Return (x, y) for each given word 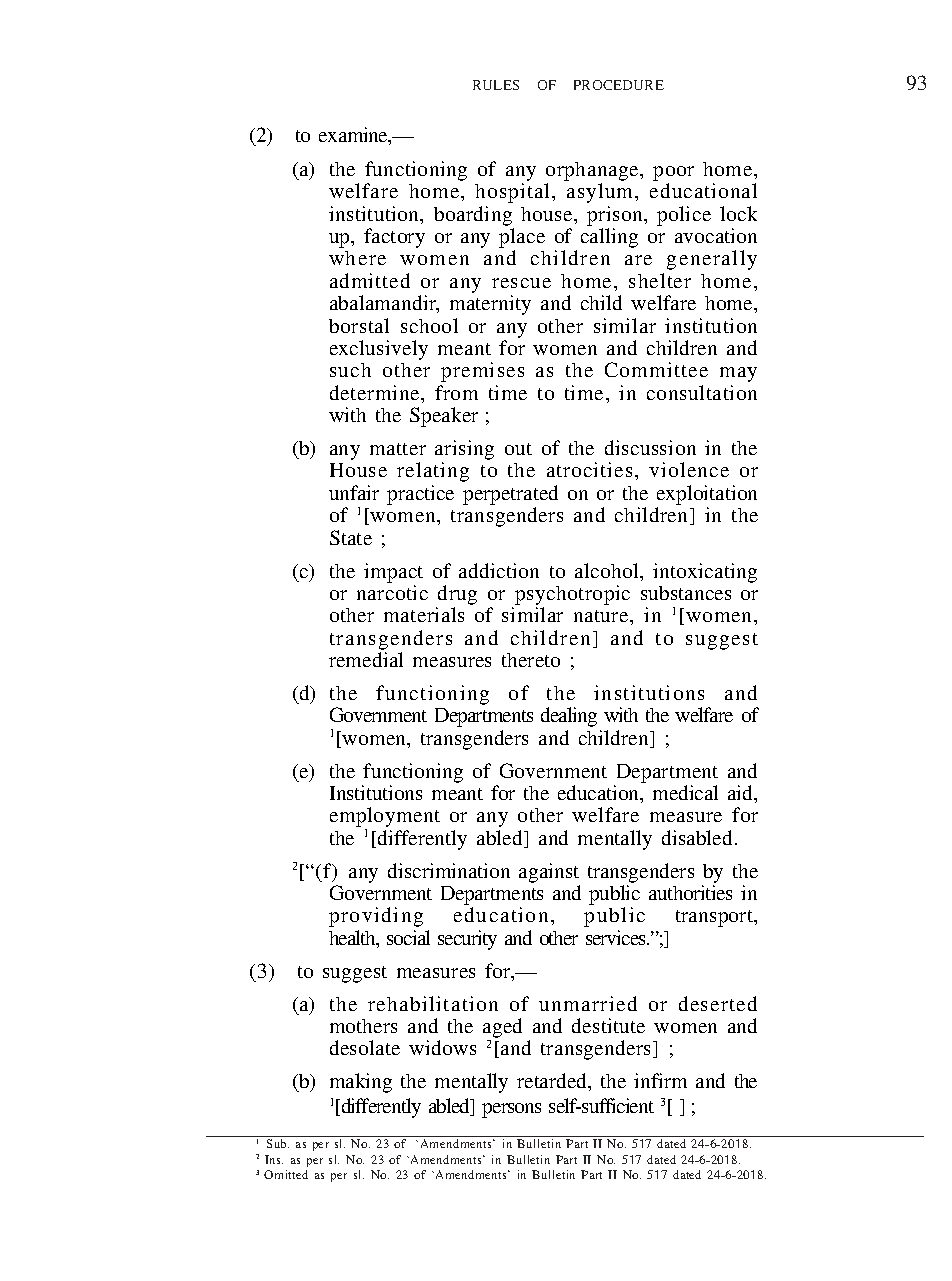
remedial (366, 659)
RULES (496, 85)
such (350, 370)
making (361, 1083)
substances (686, 593)
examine (354, 136)
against (549, 873)
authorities (690, 892)
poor (673, 175)
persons (511, 1110)
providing (376, 917)
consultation (702, 392)
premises (482, 372)
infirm (660, 1080)
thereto (531, 660)
